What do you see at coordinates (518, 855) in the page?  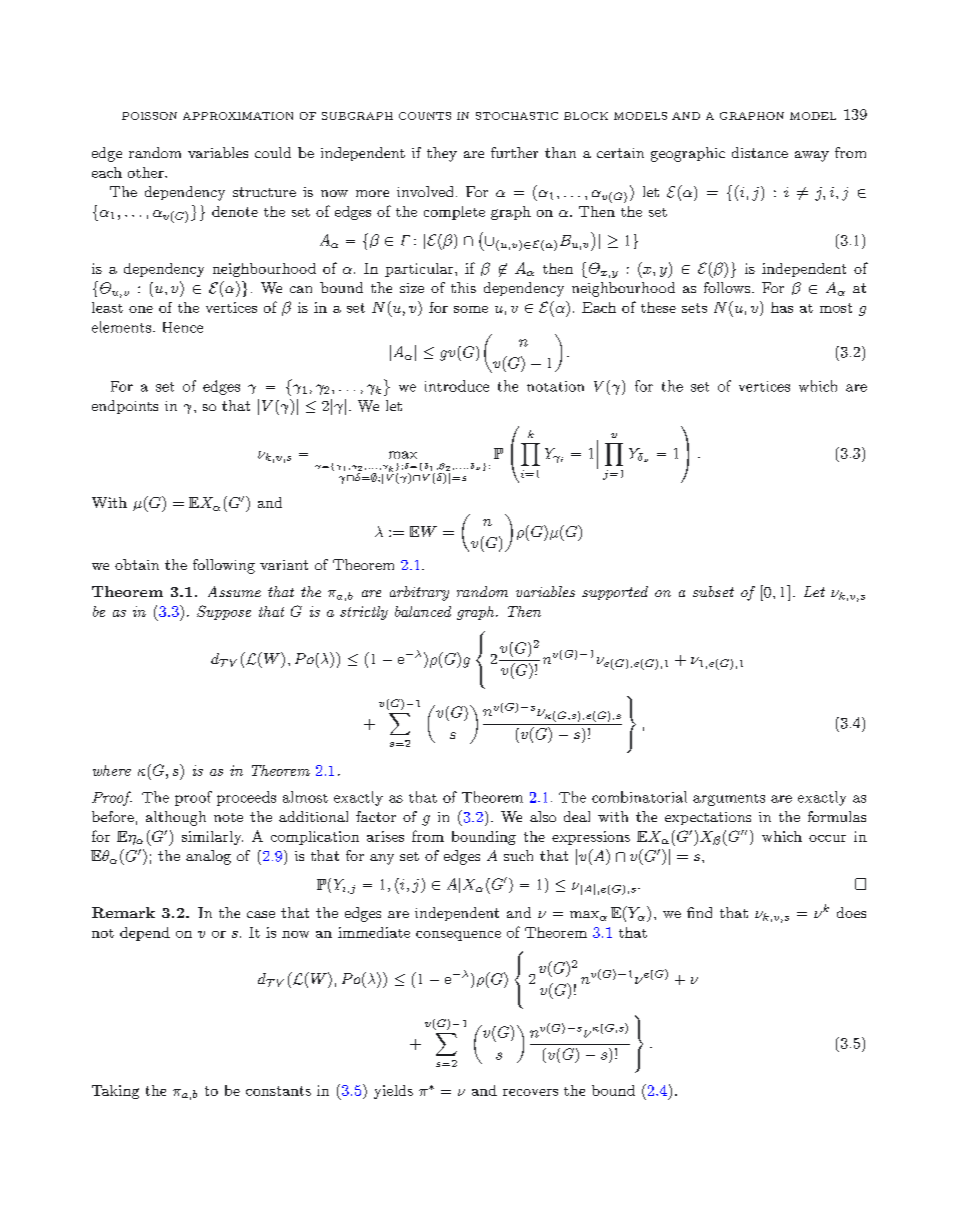 I see `such` at bounding box center [518, 855].
